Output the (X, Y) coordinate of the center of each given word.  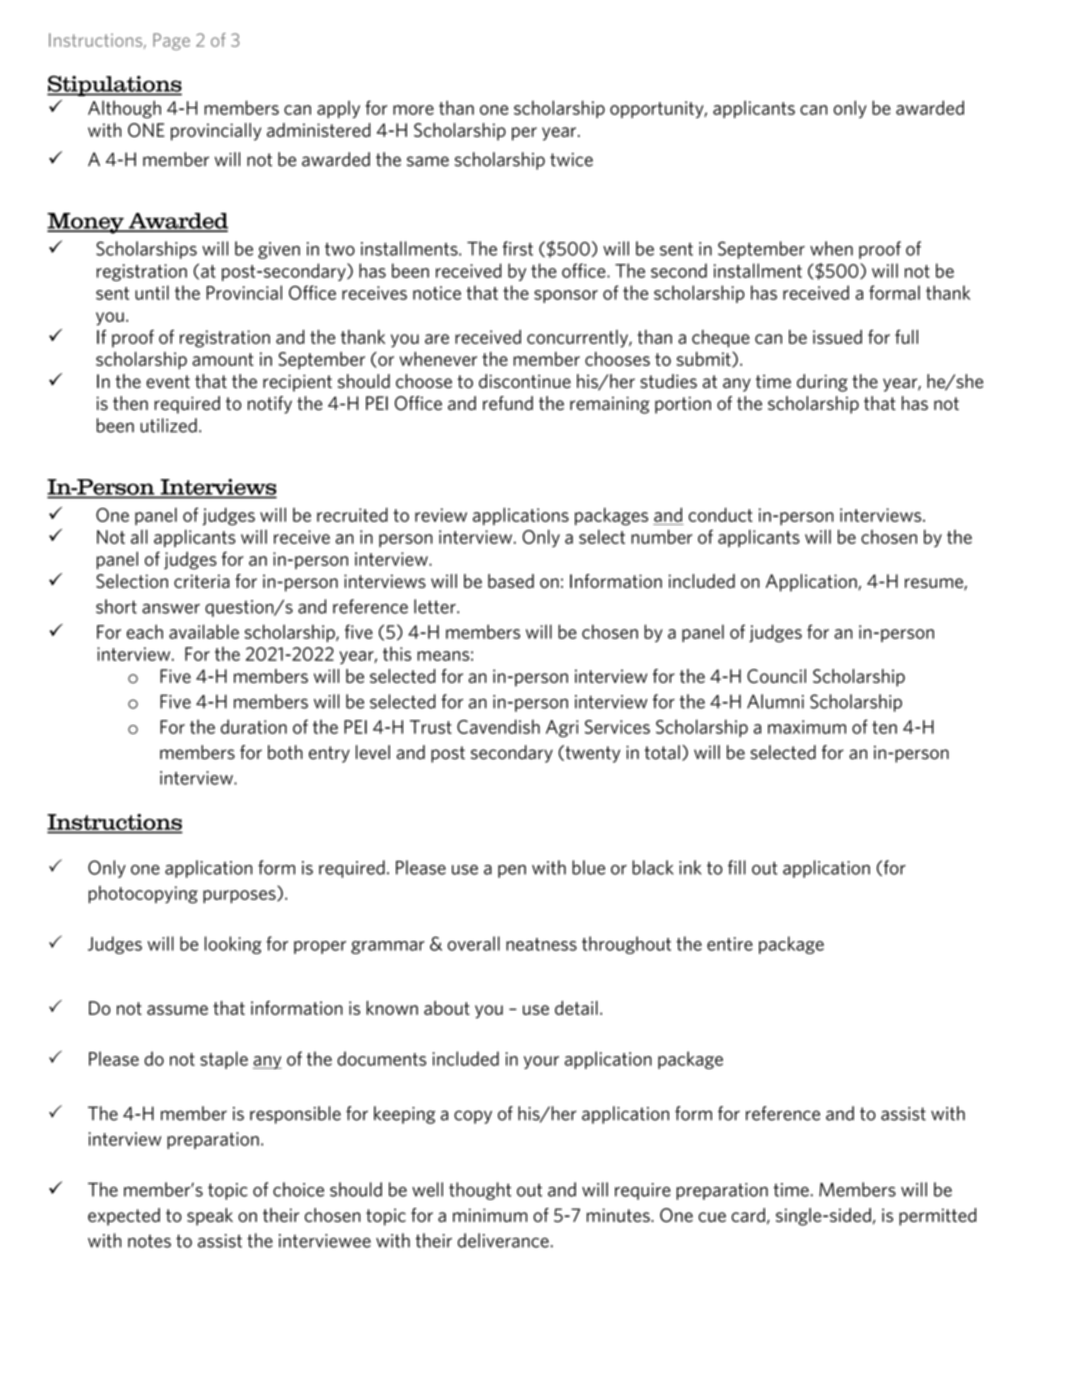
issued (837, 337)
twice (571, 160)
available (204, 631)
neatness (541, 944)
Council (776, 676)
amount (223, 359)
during (822, 383)
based (511, 581)
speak (210, 1217)
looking (233, 945)
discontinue (525, 381)
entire (730, 944)
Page (171, 41)
